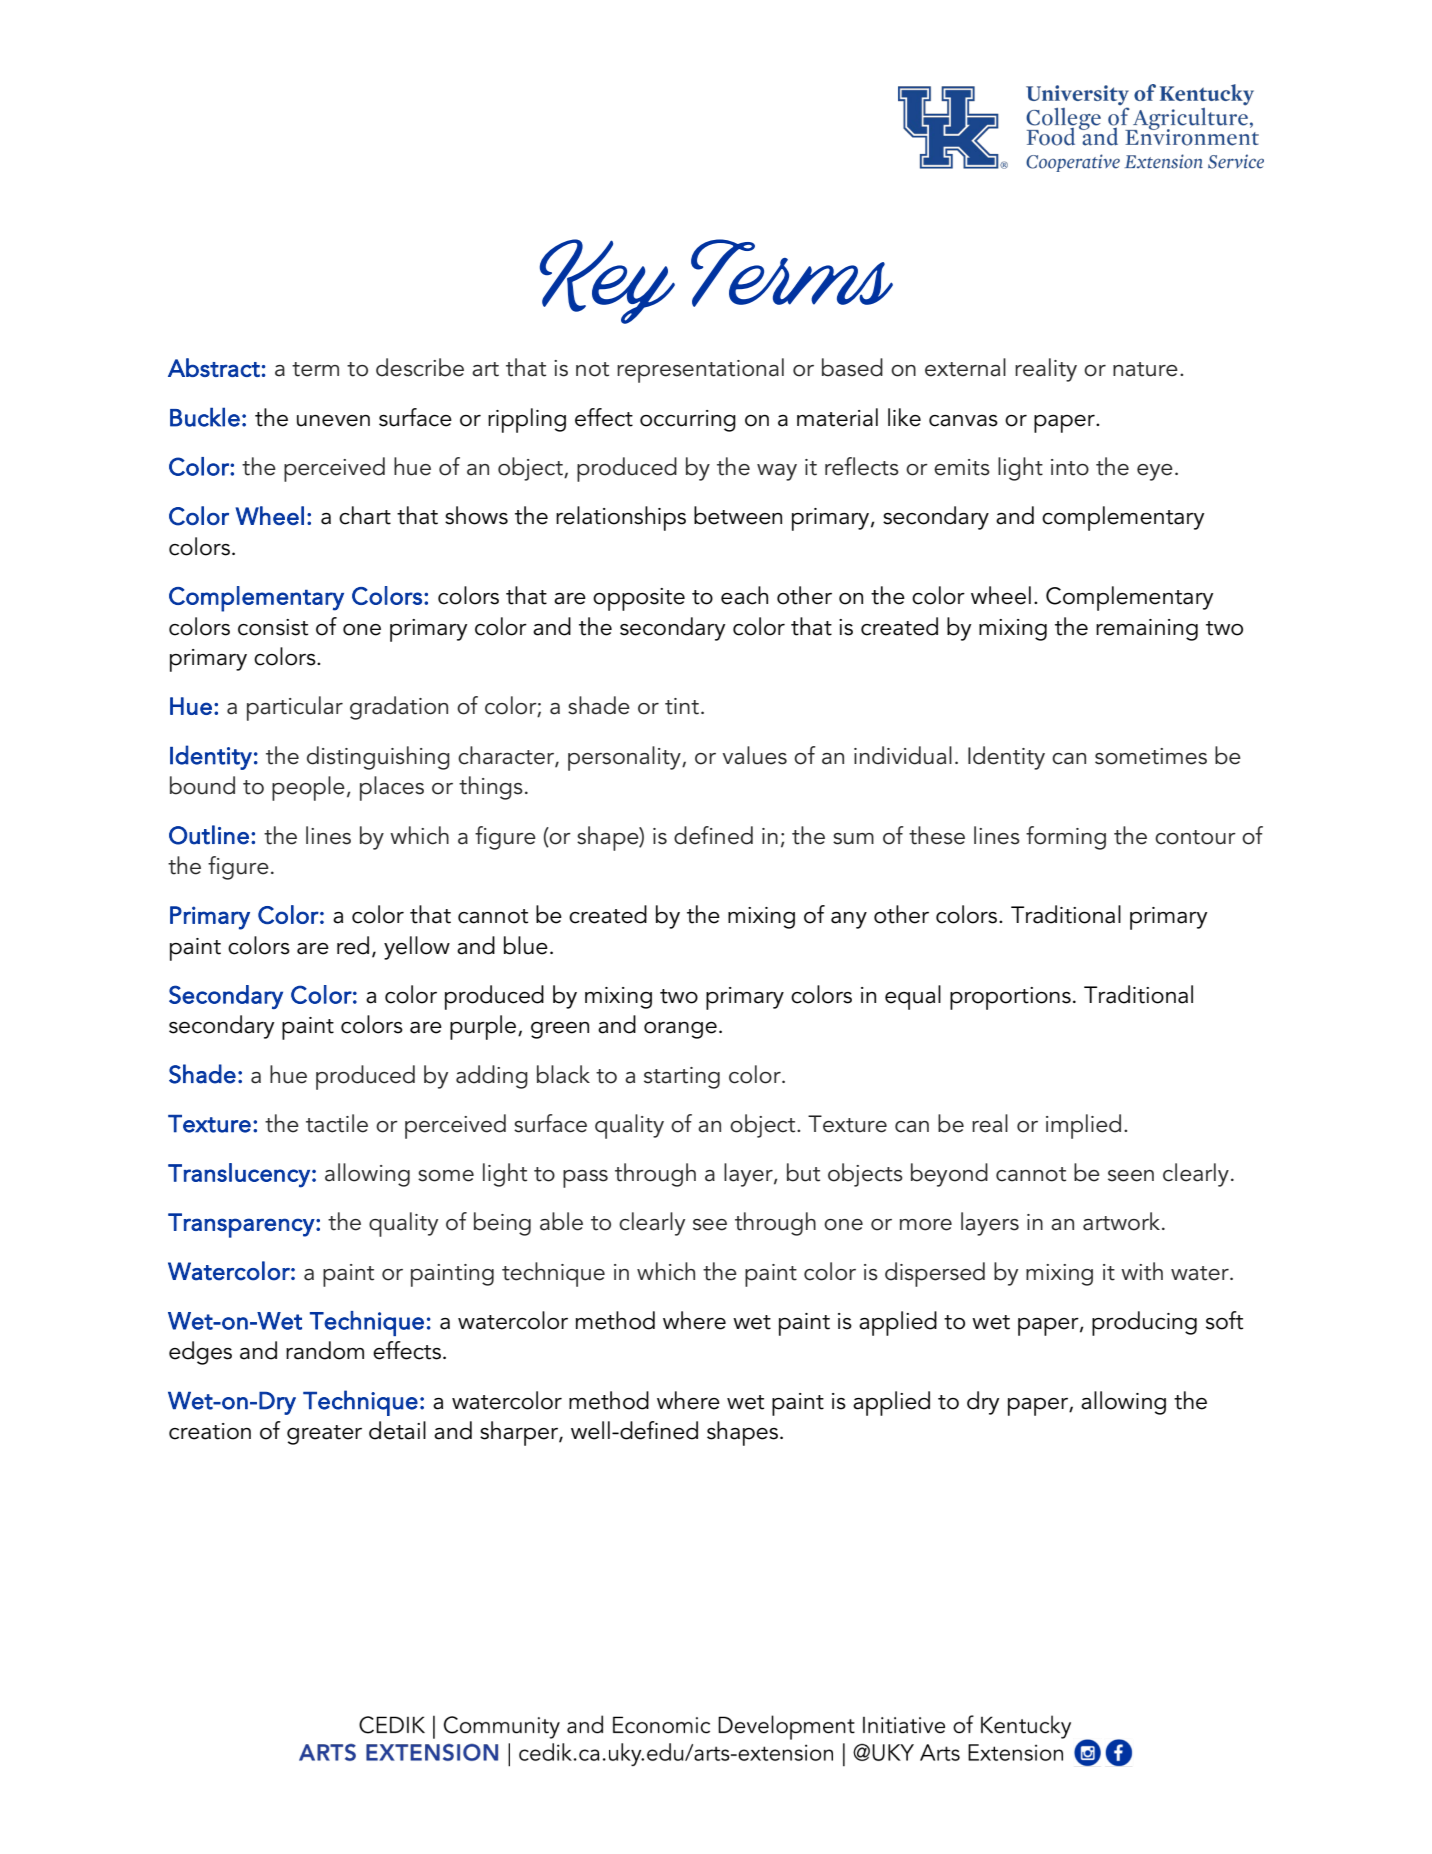 This screenshot has height=1854, width=1432. Describe the element at coordinates (209, 835) in the screenshot. I see `Outline` at that location.
